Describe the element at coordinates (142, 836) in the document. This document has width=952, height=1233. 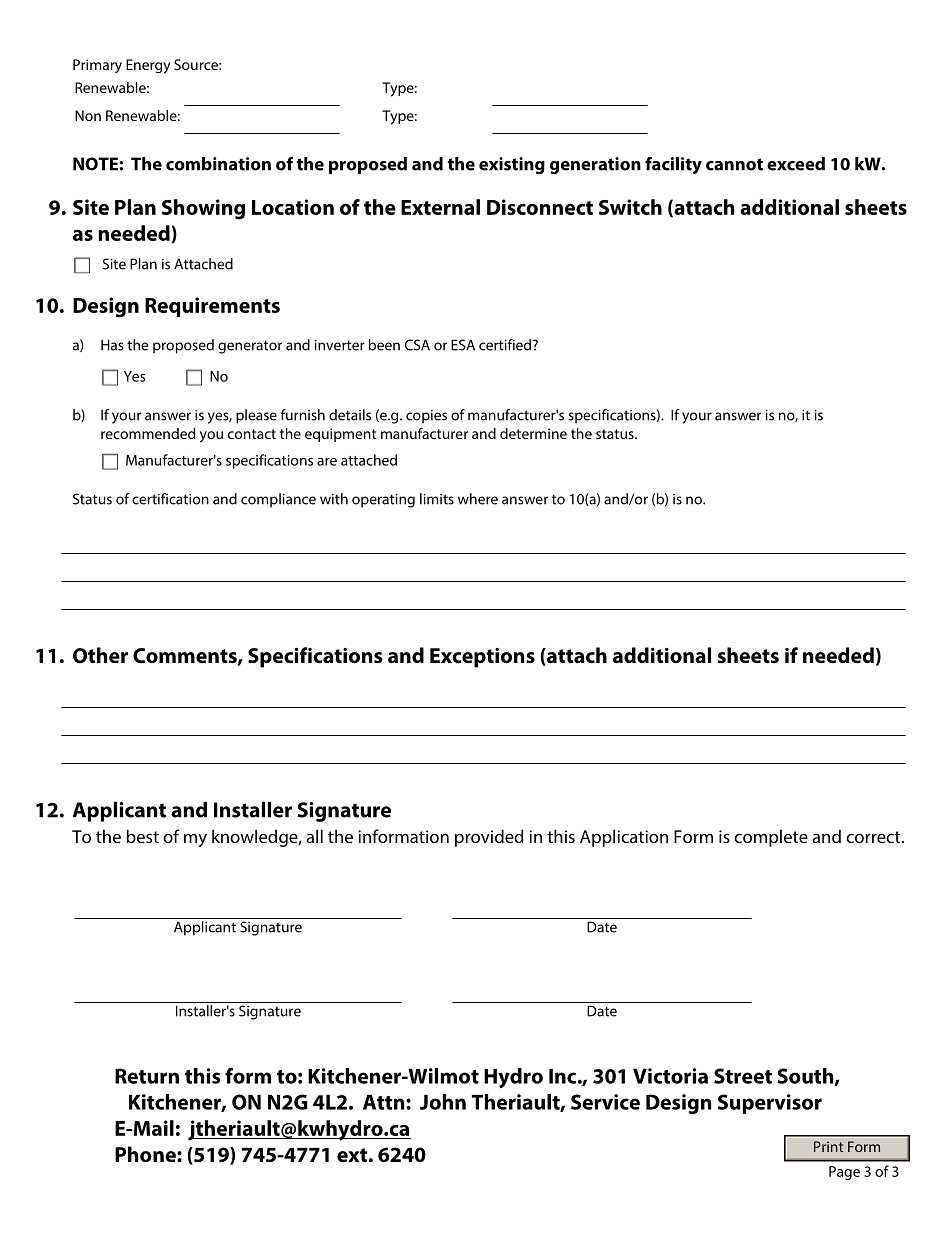
I see `best` at that location.
